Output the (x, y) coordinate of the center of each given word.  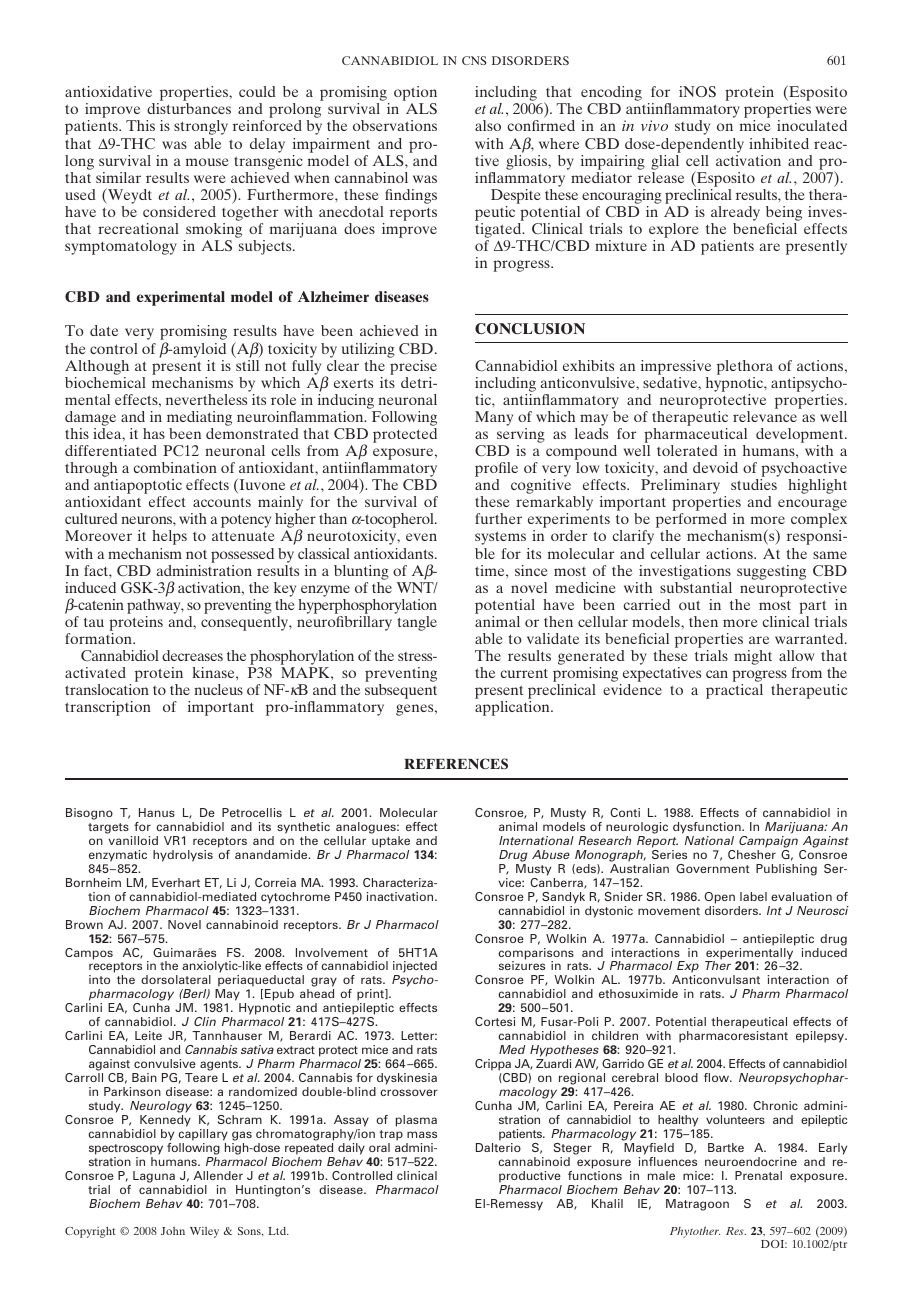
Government (712, 868)
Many (494, 418)
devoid (715, 467)
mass (422, 1134)
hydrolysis (183, 856)
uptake (391, 842)
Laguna (155, 1178)
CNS (474, 60)
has (154, 433)
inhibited (779, 143)
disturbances (189, 108)
